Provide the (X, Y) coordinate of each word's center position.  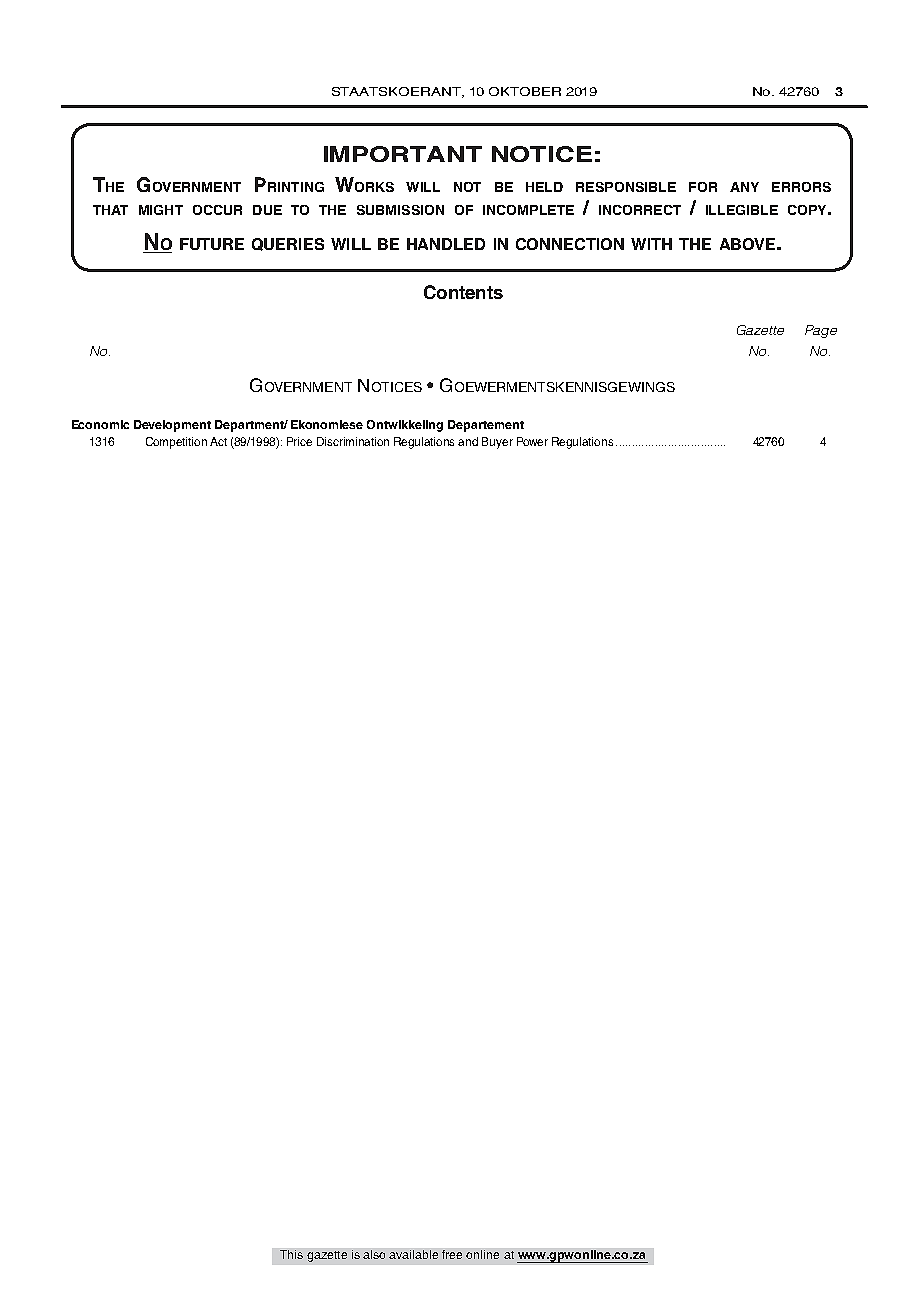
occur (217, 210)
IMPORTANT (403, 154)
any (744, 187)
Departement (486, 426)
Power (532, 441)
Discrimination (353, 441)
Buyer (497, 443)
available (413, 1254)
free (452, 1254)
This (291, 1254)
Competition (176, 443)
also (374, 1254)
